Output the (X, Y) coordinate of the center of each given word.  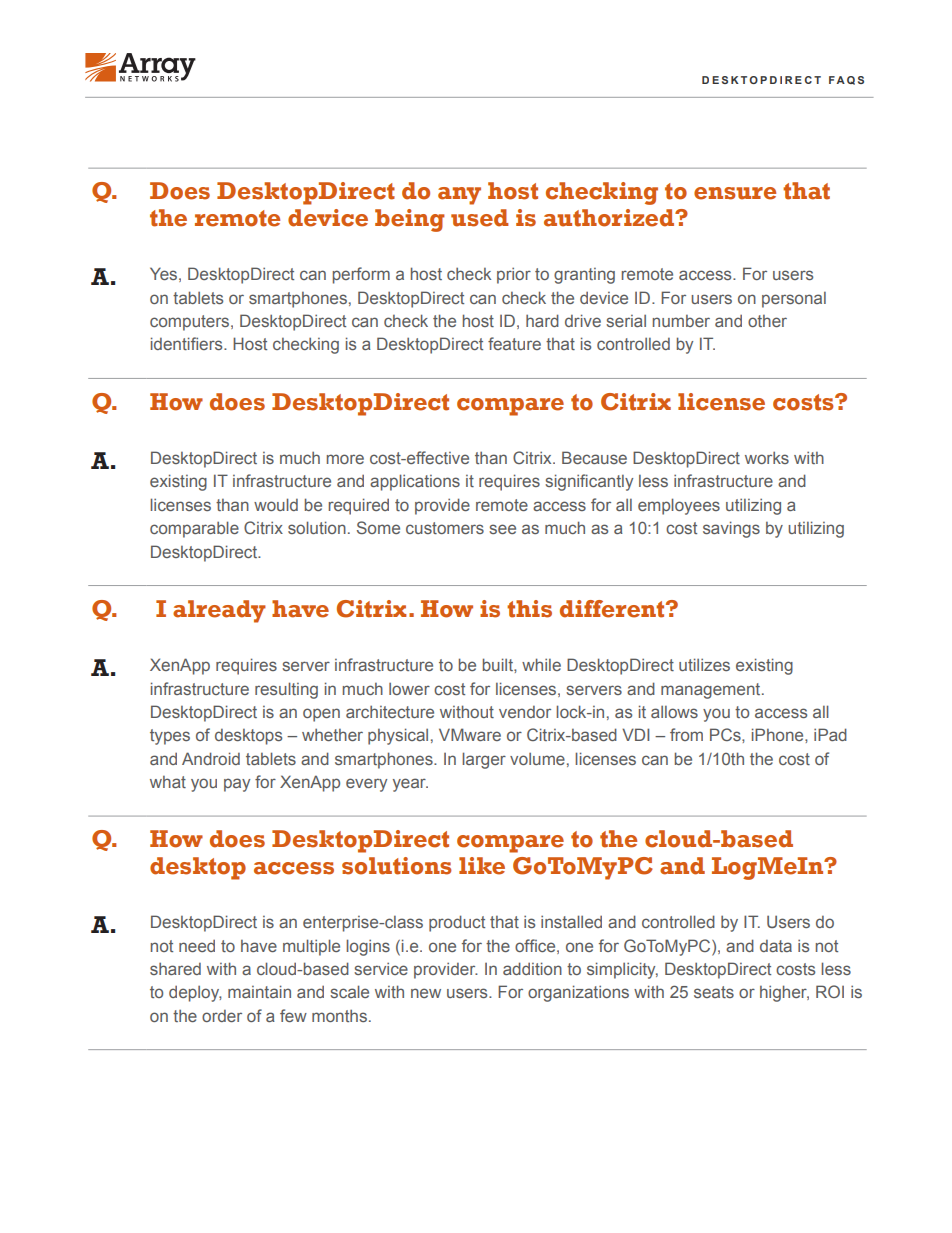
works (767, 457)
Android (211, 758)
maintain (259, 991)
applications (415, 482)
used (480, 218)
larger (484, 760)
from (686, 734)
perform (361, 275)
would (276, 504)
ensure (735, 193)
